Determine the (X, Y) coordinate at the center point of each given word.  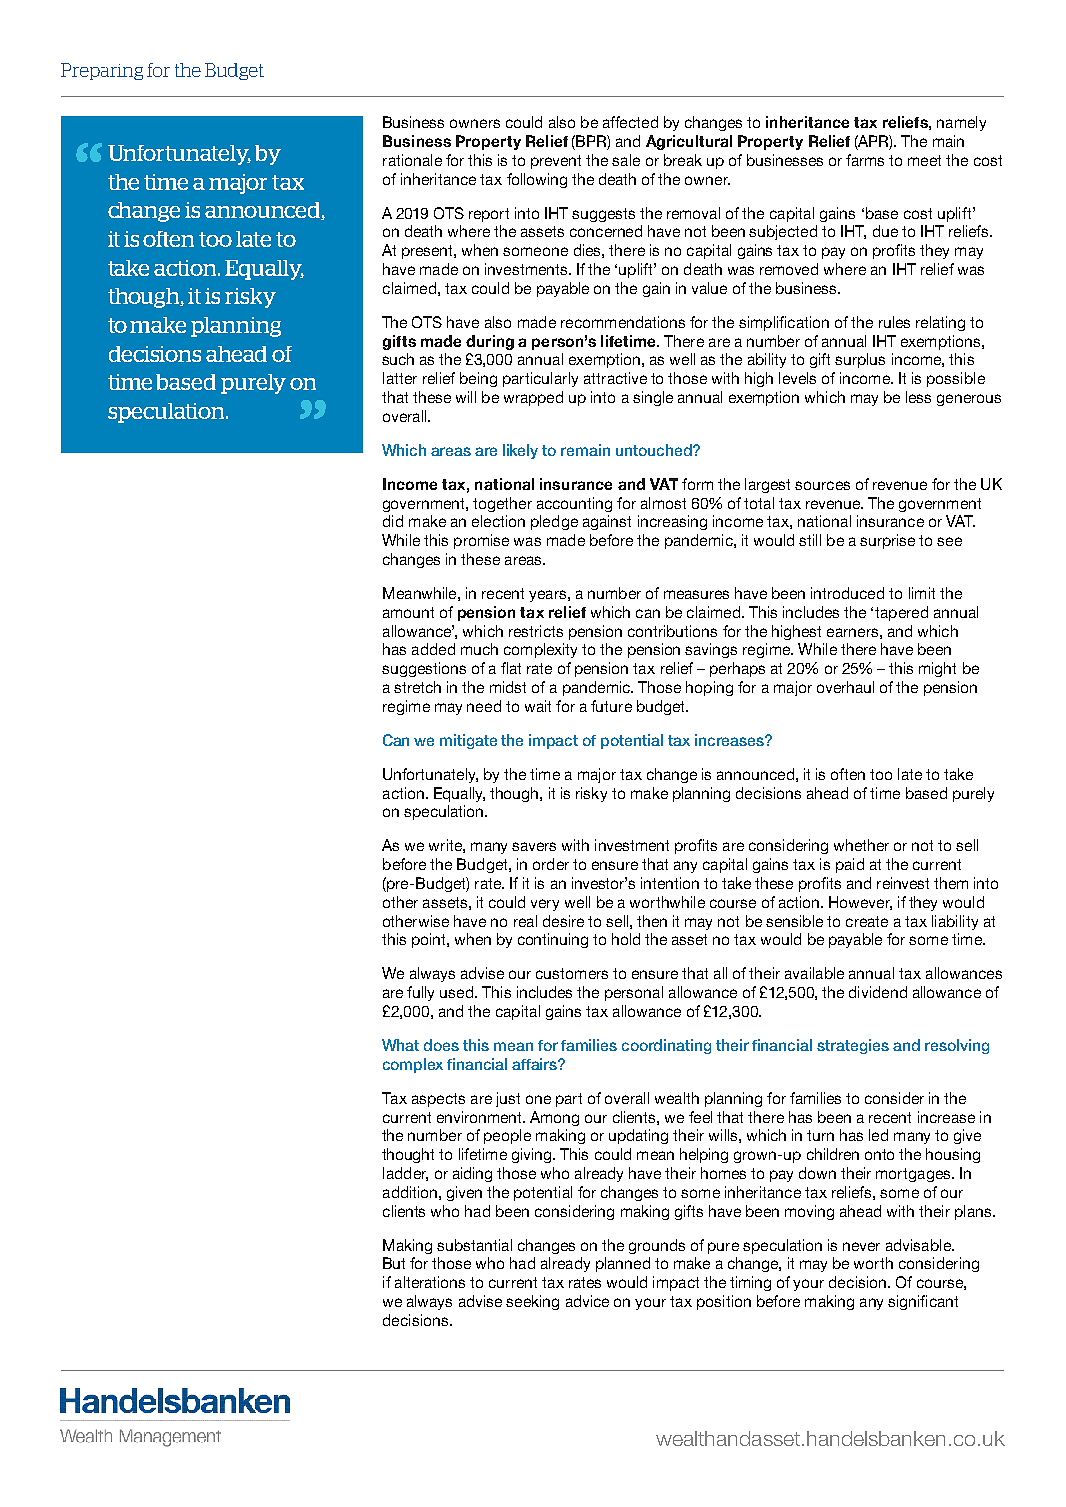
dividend (878, 992)
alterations (430, 1282)
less (918, 397)
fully (420, 993)
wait (538, 706)
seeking (532, 1302)
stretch (417, 687)
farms (865, 160)
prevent (556, 162)
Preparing (102, 71)
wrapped (533, 398)
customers (572, 973)
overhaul (845, 687)
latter (400, 378)
